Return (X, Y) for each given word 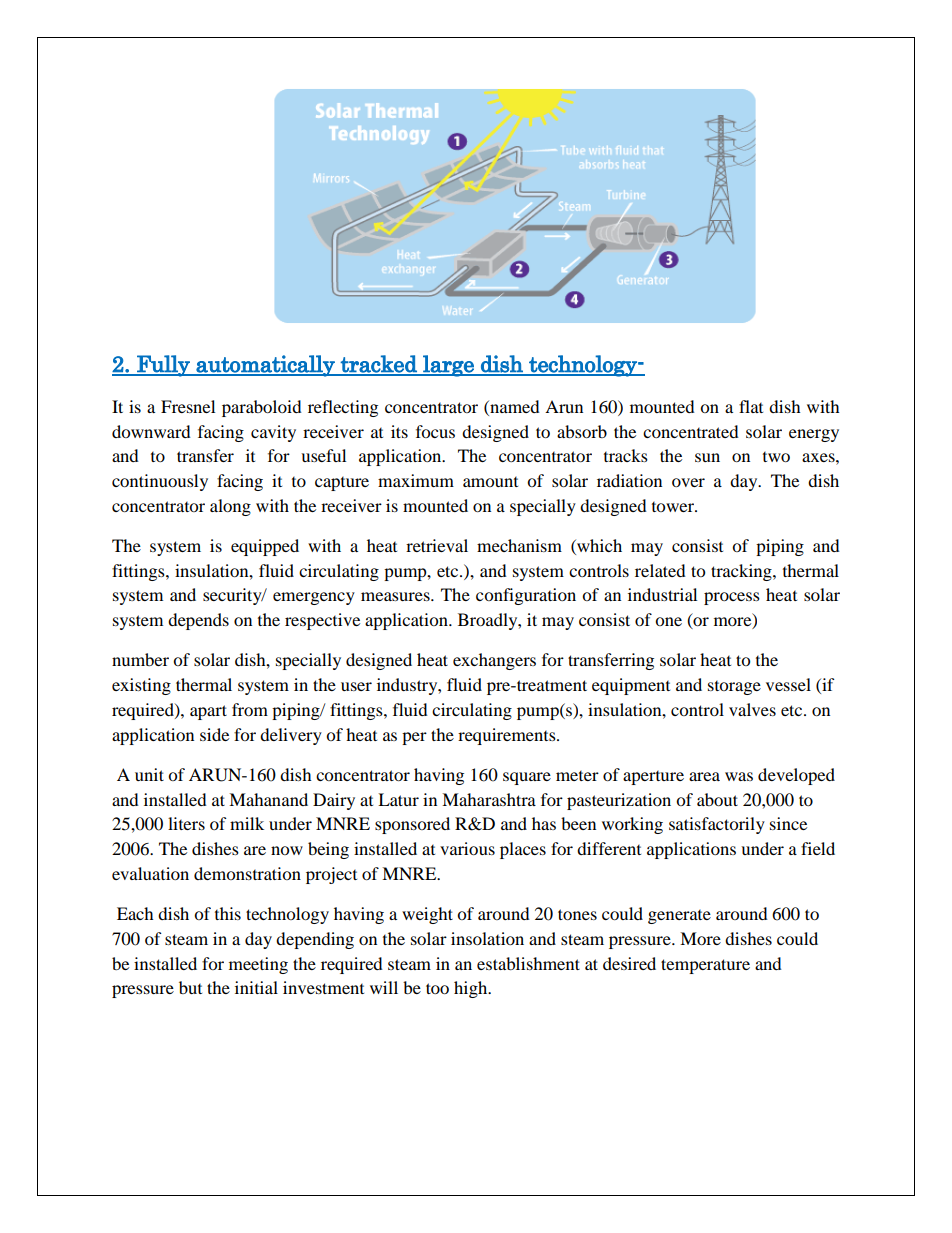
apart (208, 712)
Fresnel (188, 406)
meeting (258, 965)
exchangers (494, 661)
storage (734, 688)
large (448, 366)
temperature (705, 966)
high (472, 989)
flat (751, 406)
